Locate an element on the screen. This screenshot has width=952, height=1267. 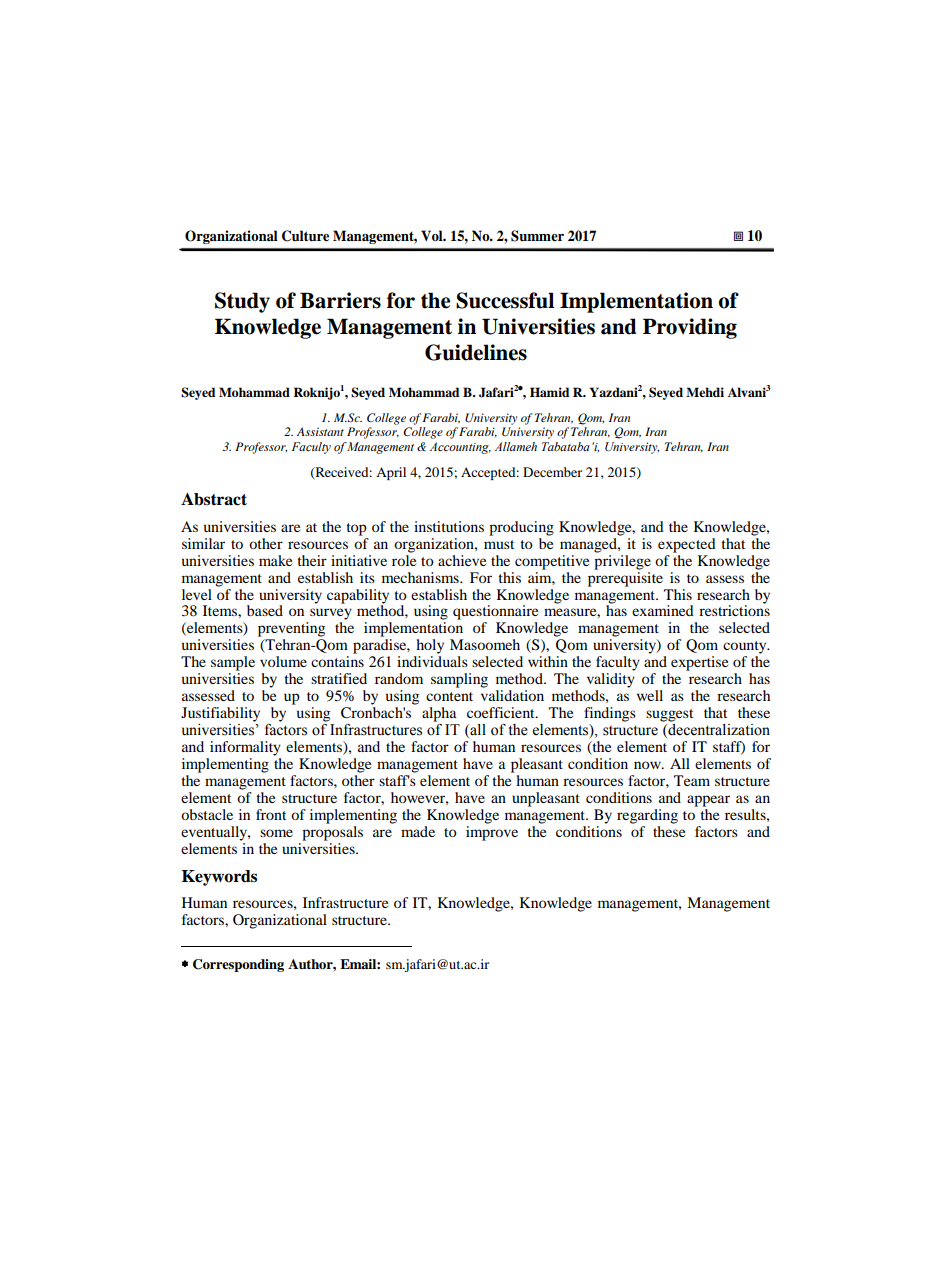
Assistant is located at coordinates (320, 431).
